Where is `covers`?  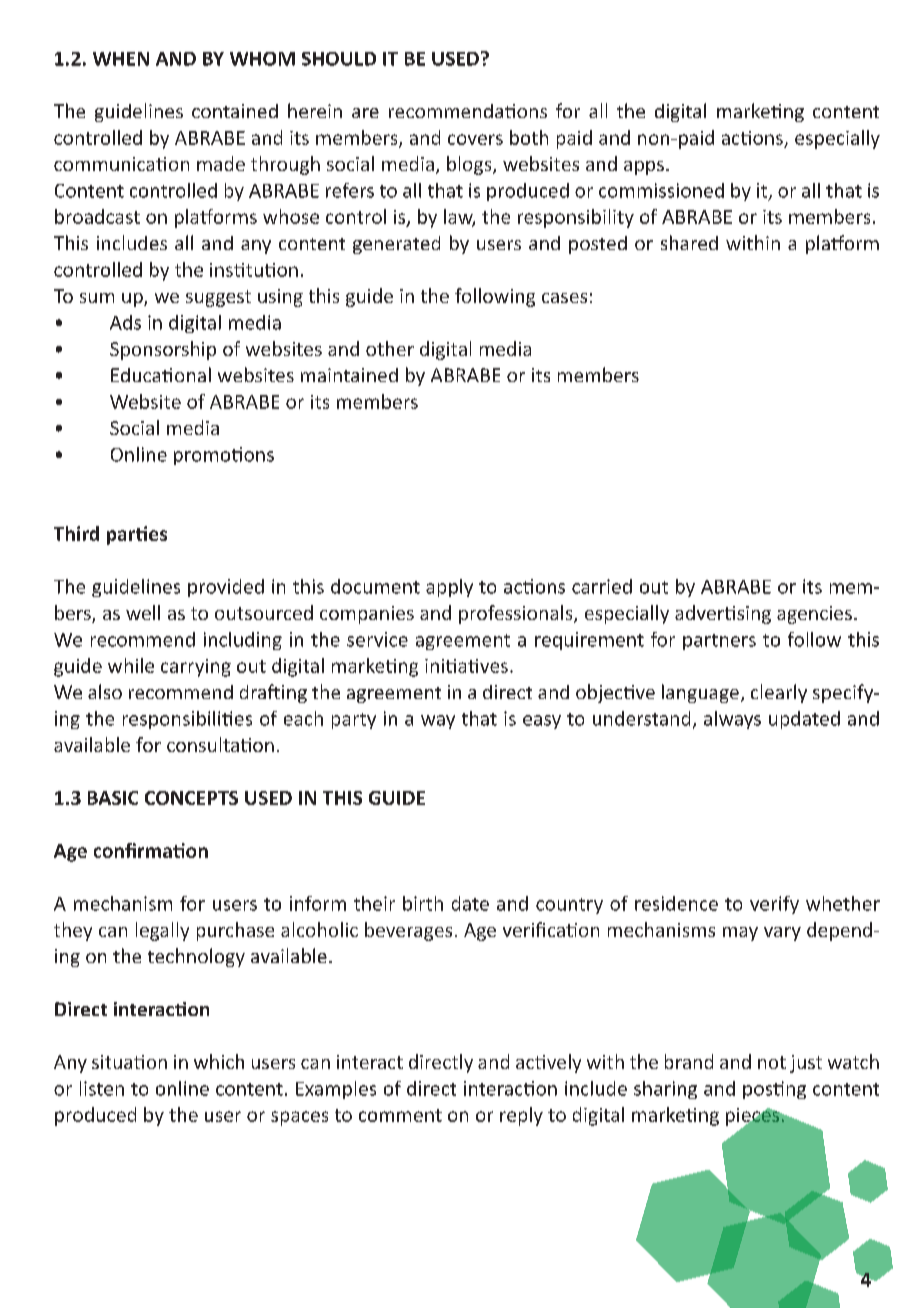 covers is located at coordinates (475, 139).
